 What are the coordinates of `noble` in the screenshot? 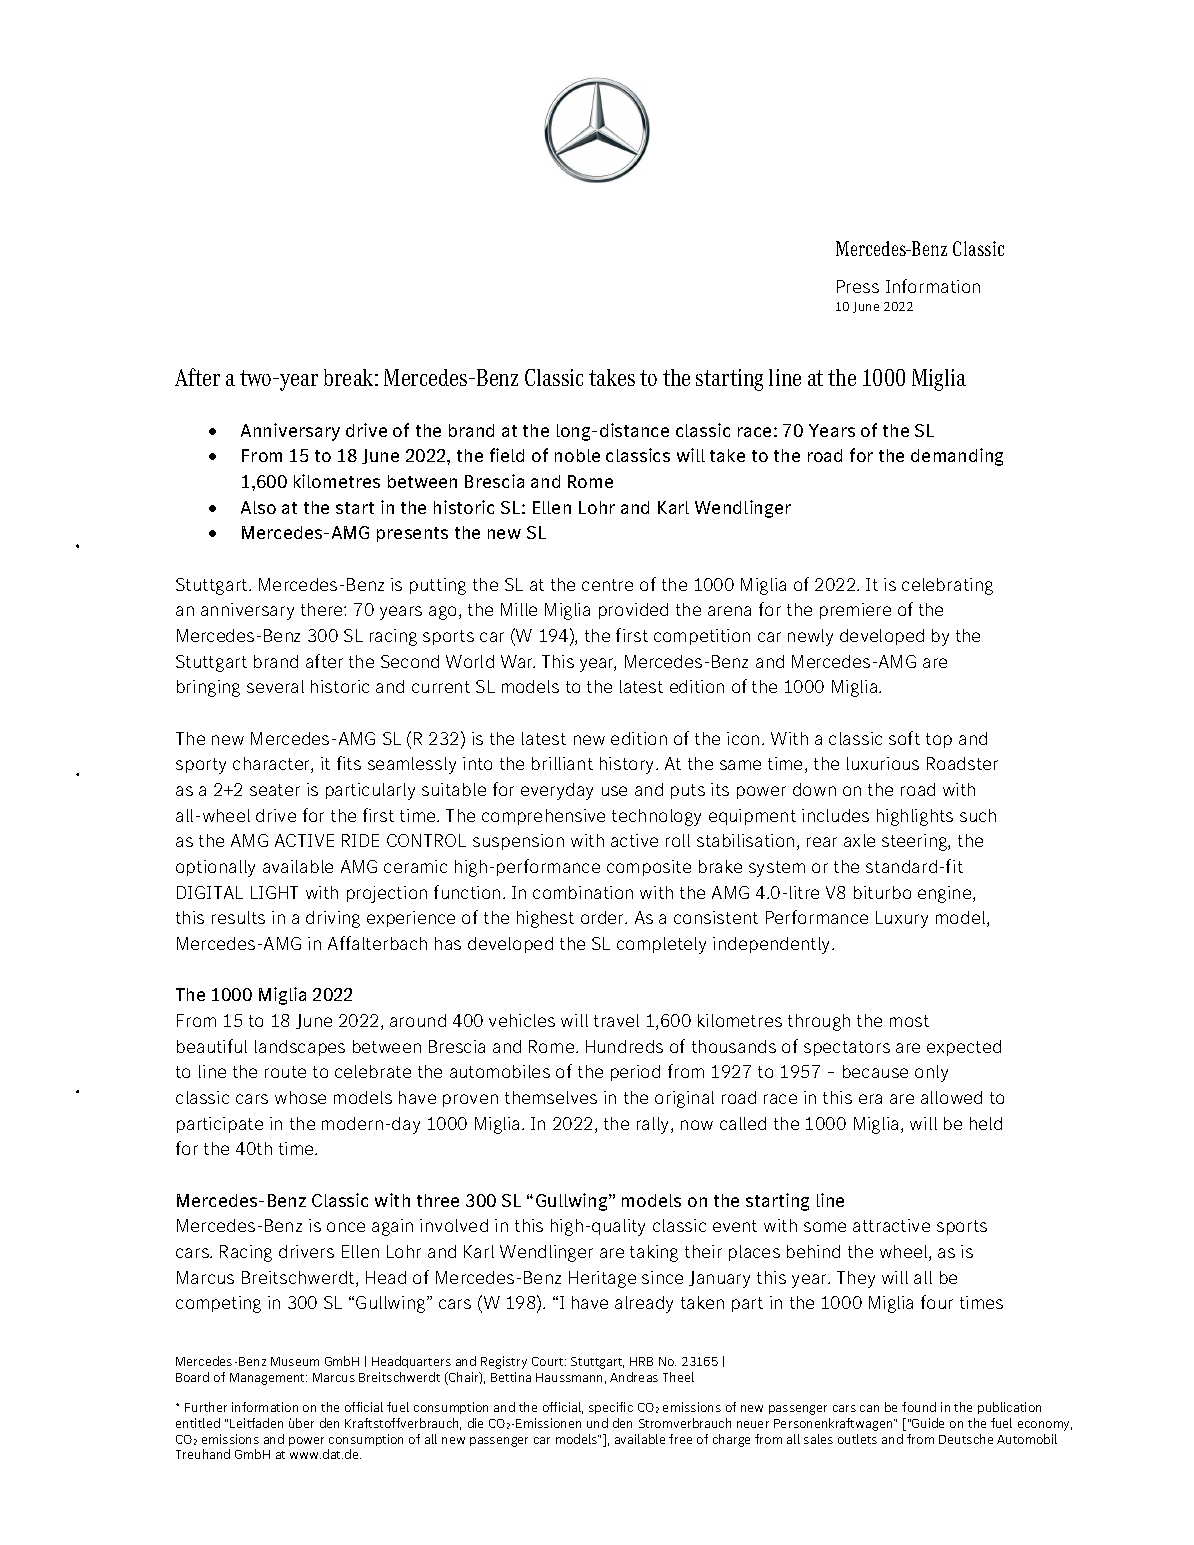 It's located at (577, 455).
